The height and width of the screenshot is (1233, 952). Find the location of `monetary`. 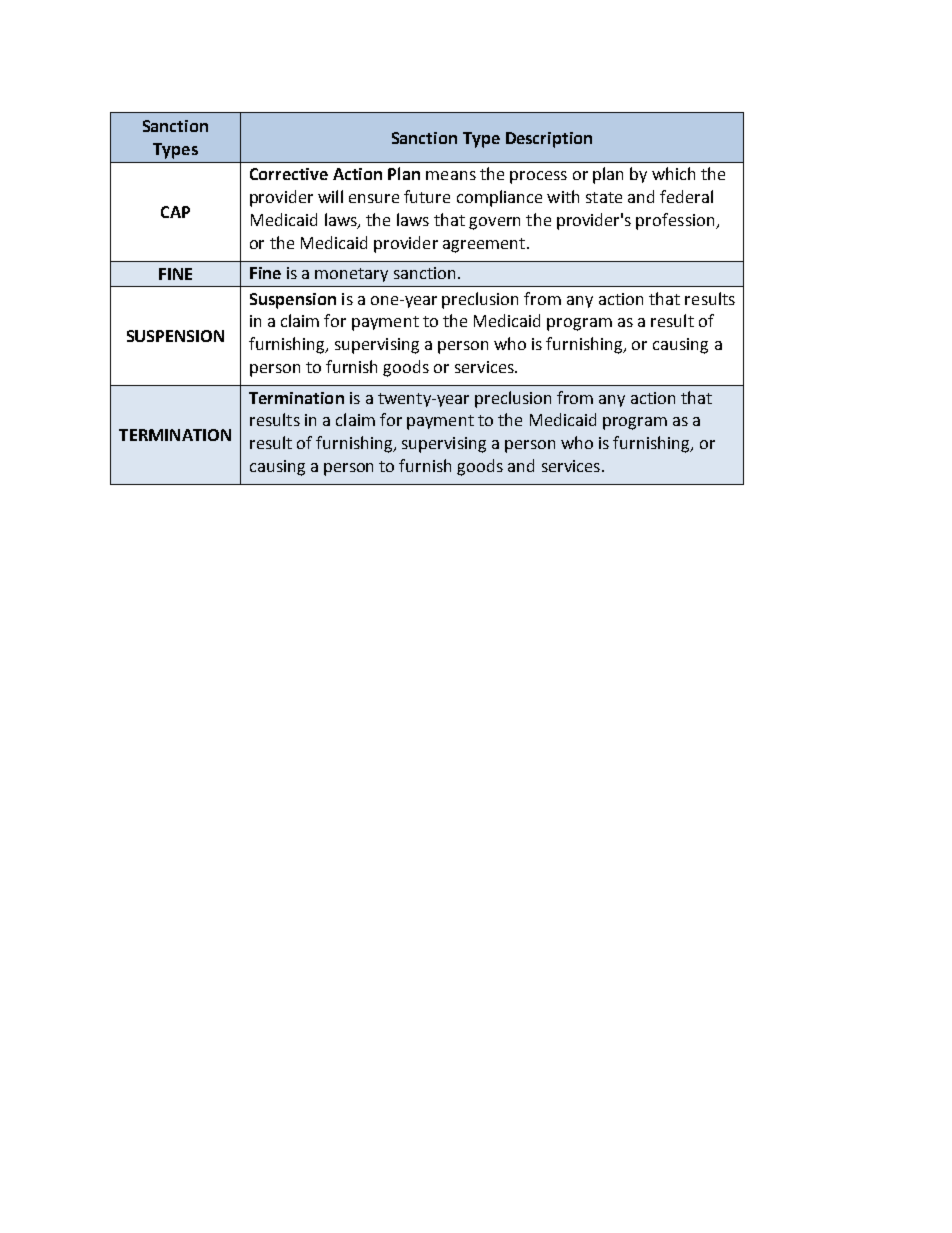

monetary is located at coordinates (351, 275).
